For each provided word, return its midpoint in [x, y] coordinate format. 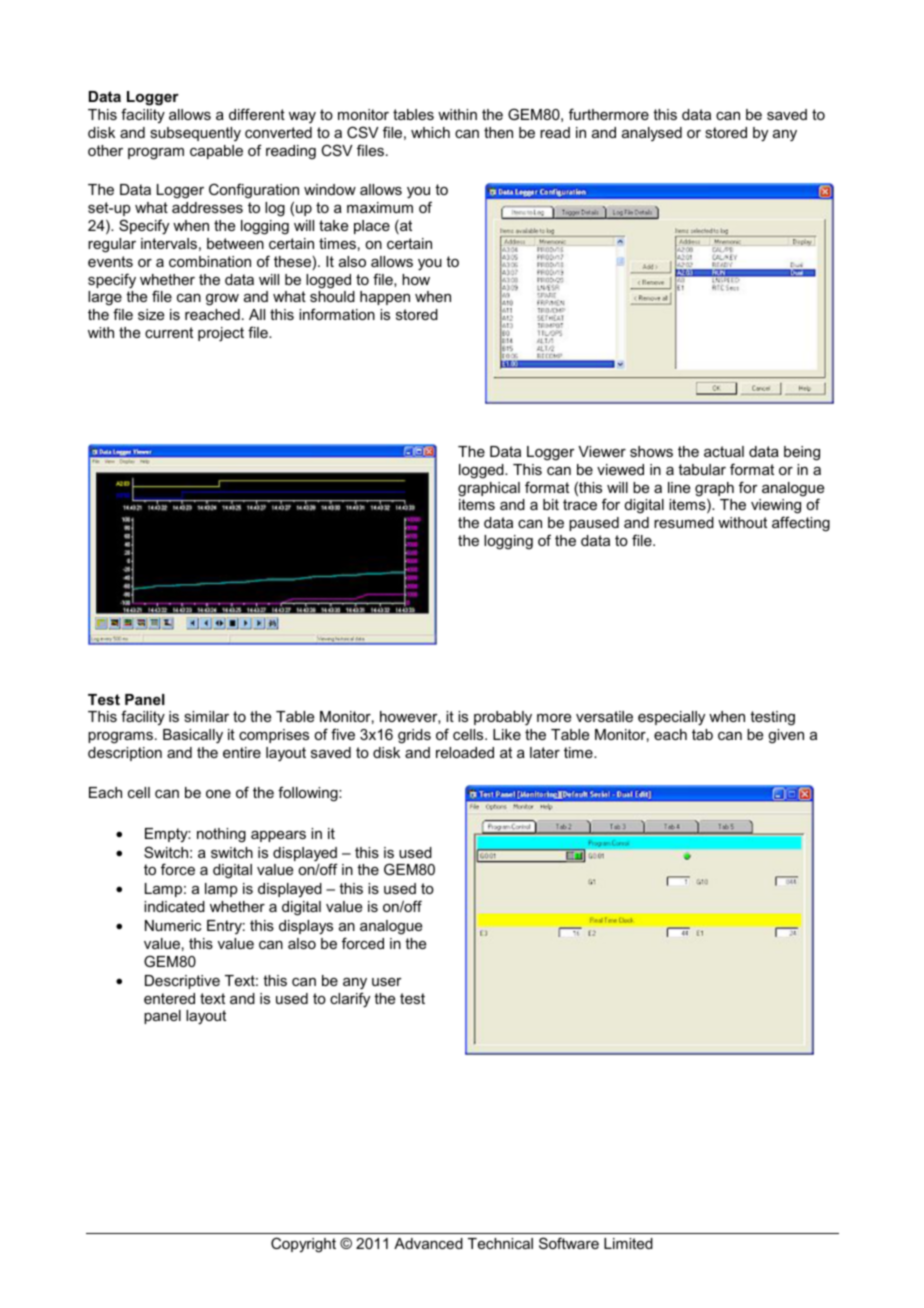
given [786, 736]
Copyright [303, 1245]
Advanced [428, 1243]
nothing [221, 835]
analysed [652, 134]
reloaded [465, 752]
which [430, 132]
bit [551, 504]
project [221, 334]
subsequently [195, 134]
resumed [684, 522]
